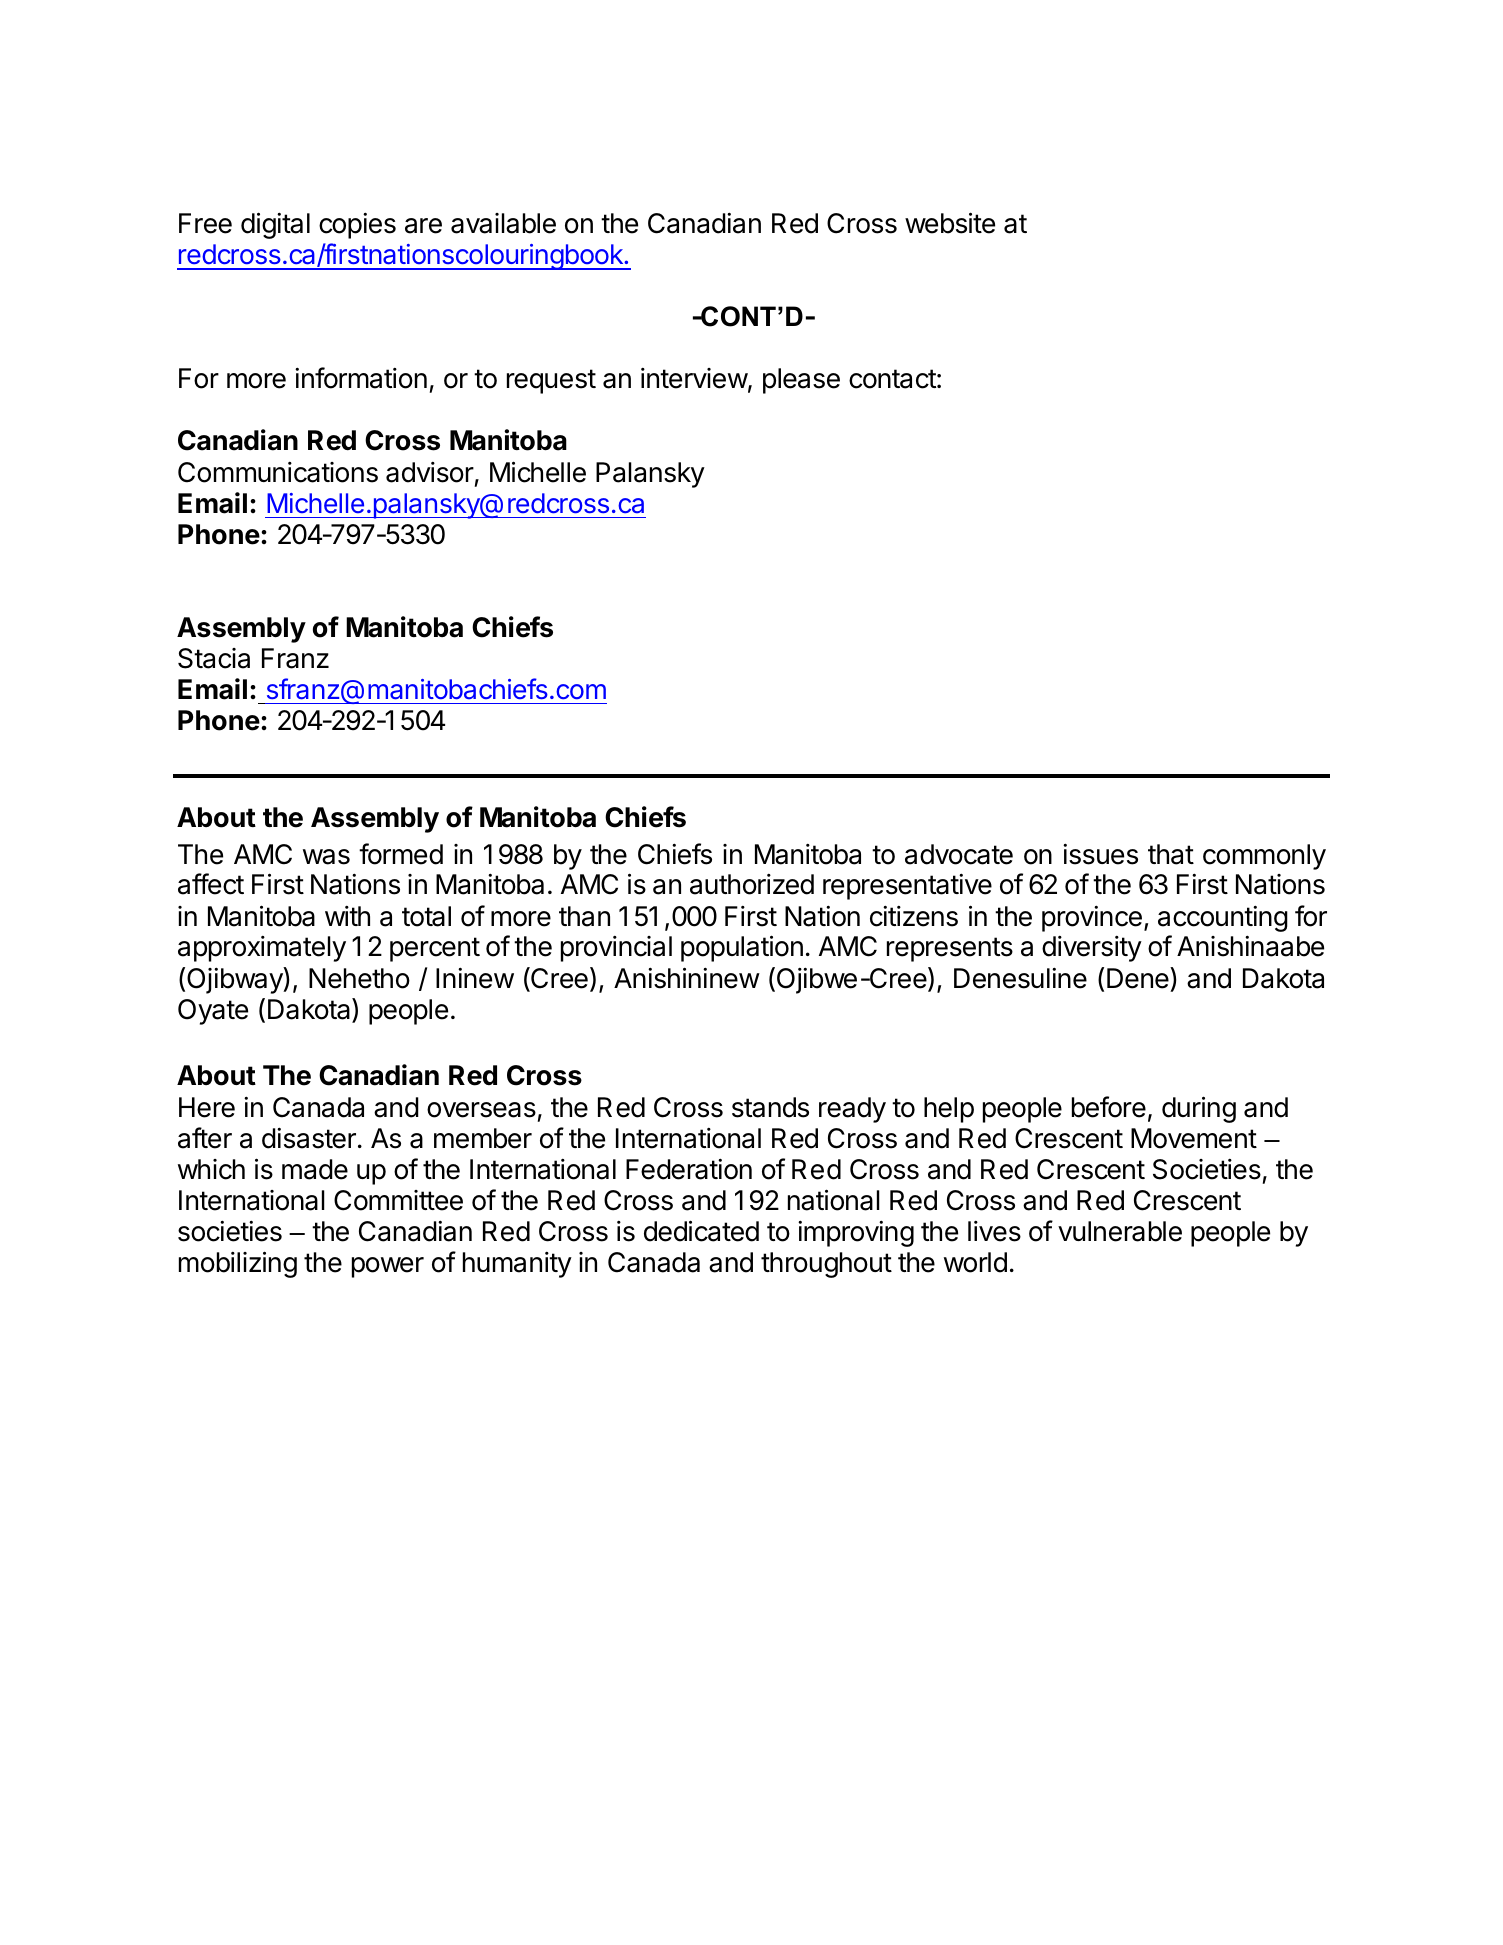 The image size is (1503, 1945). I want to click on website, so click(950, 223).
